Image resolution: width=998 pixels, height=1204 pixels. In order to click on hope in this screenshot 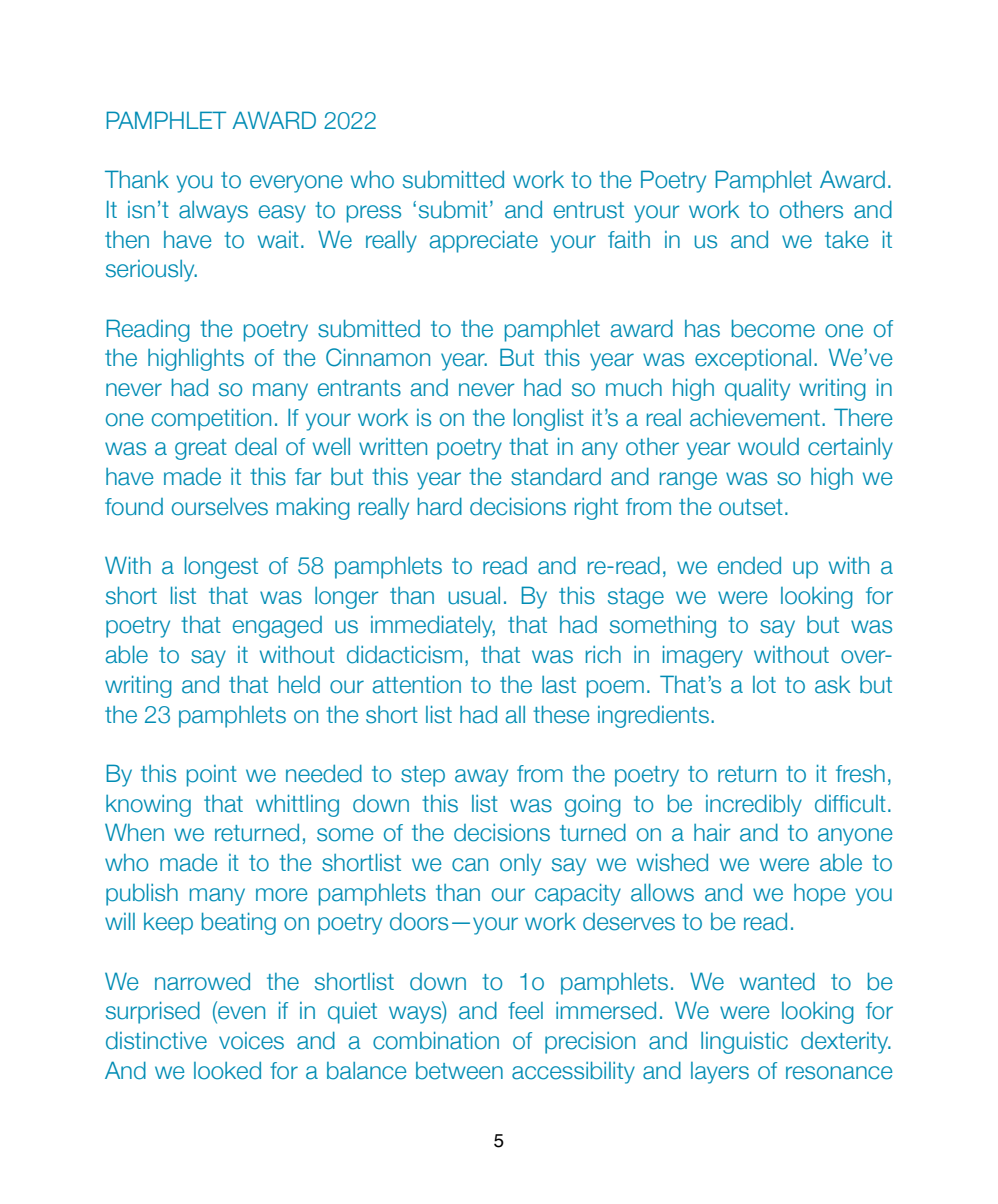, I will do `click(819, 895)`.
